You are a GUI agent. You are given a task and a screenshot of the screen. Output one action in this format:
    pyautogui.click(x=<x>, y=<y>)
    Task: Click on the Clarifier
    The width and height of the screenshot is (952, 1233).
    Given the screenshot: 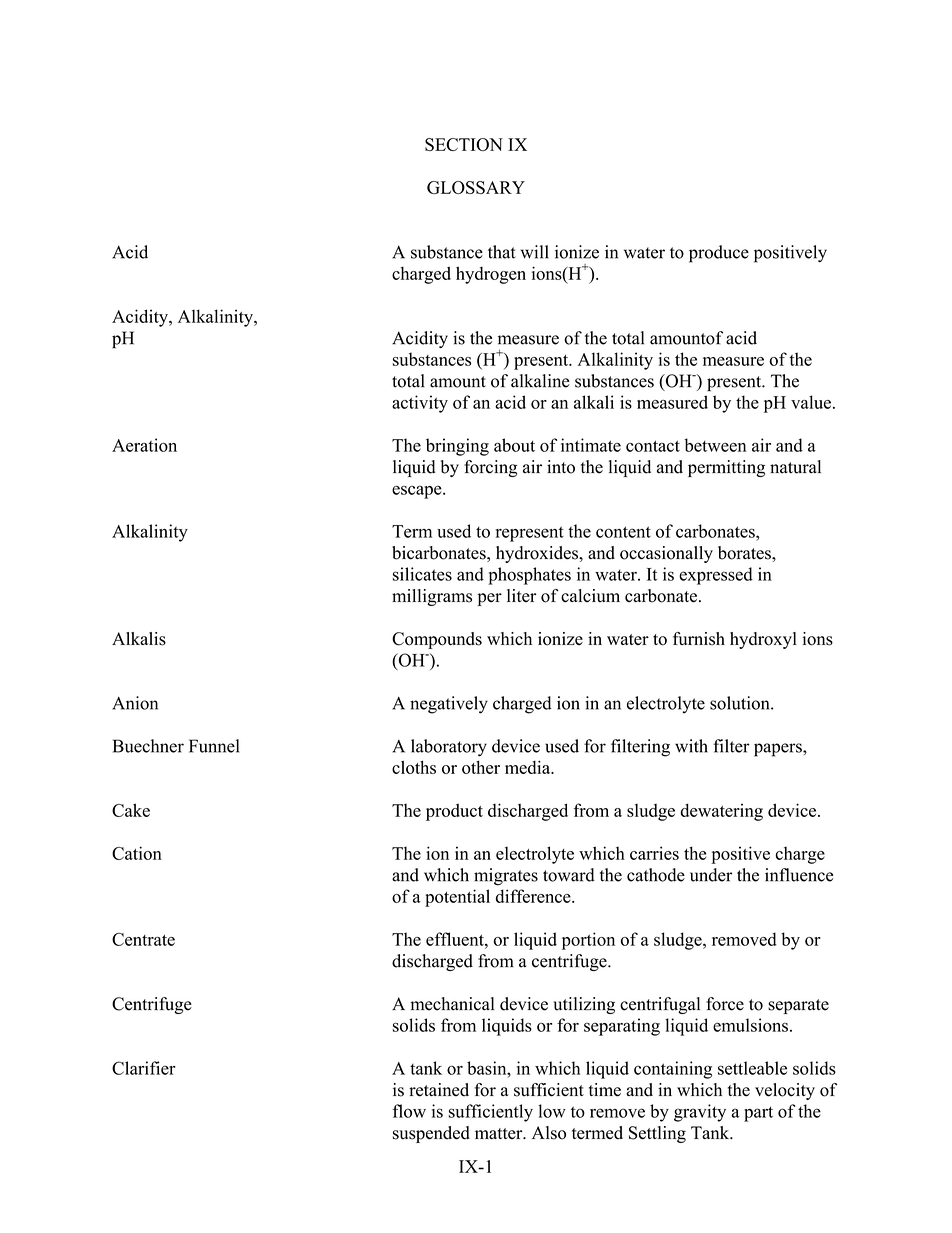 What is the action you would take?
    pyautogui.click(x=144, y=1068)
